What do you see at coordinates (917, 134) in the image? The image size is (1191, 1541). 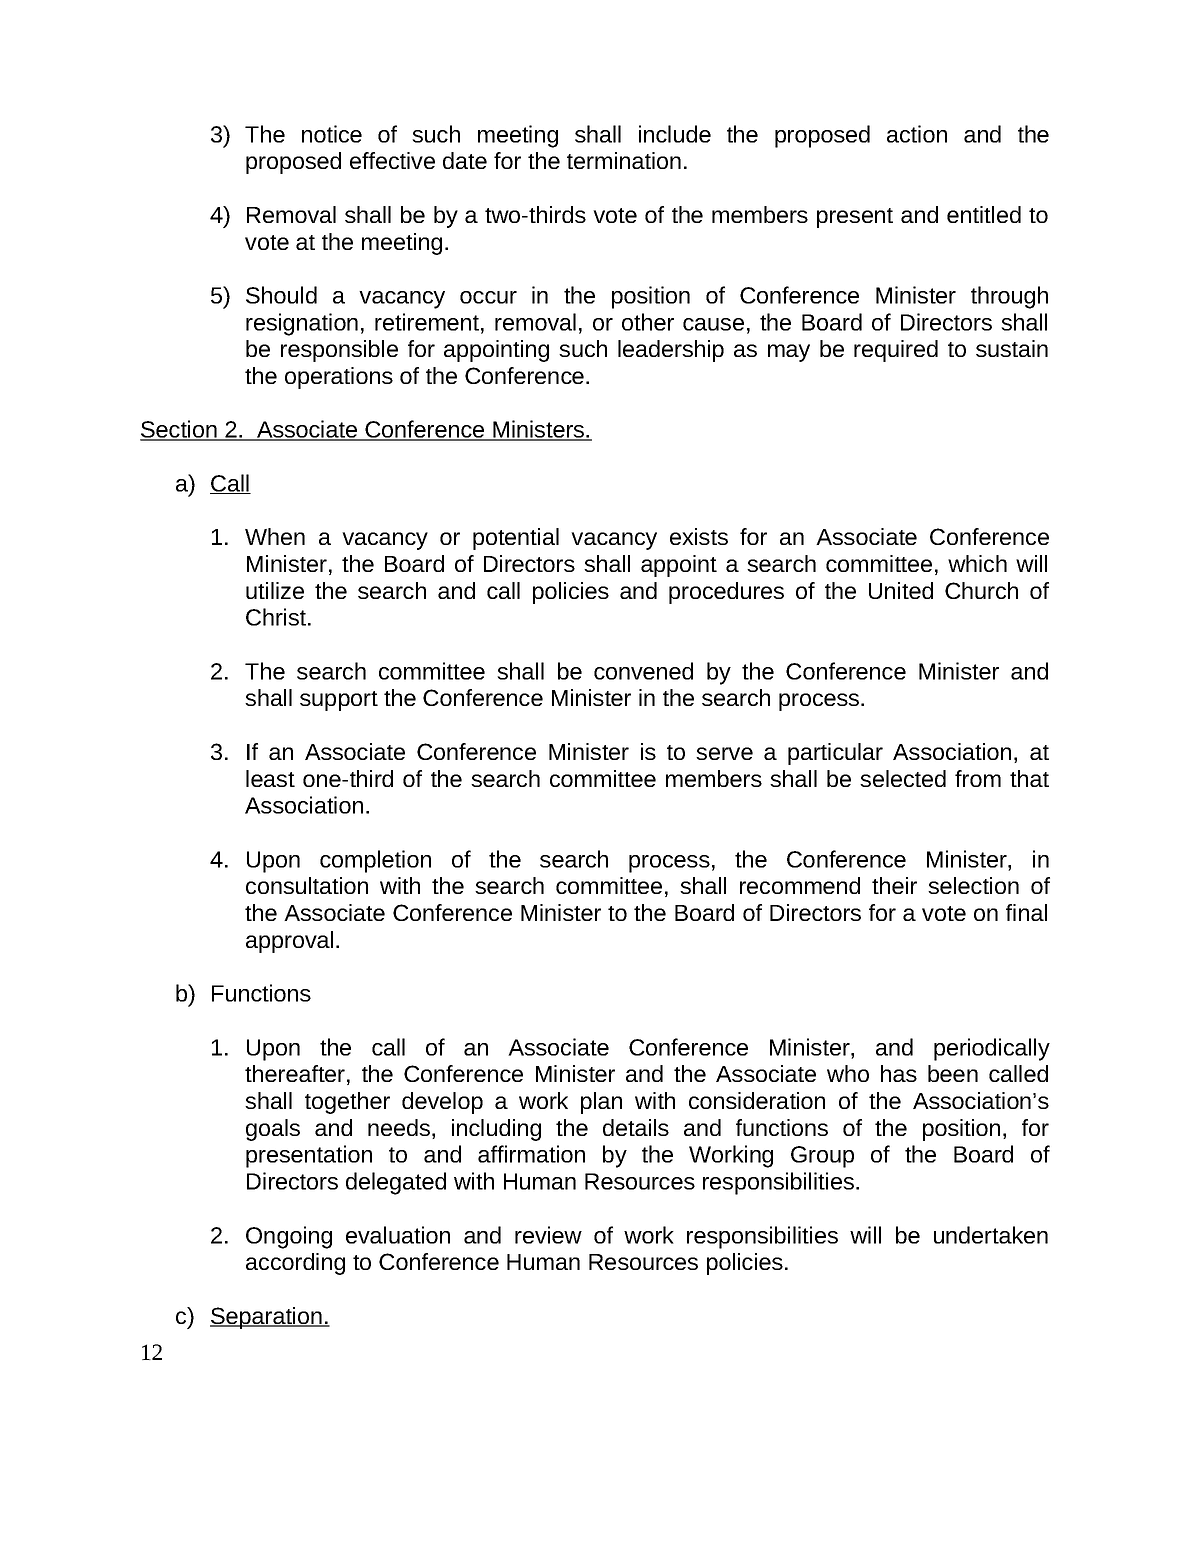 I see `action` at bounding box center [917, 134].
